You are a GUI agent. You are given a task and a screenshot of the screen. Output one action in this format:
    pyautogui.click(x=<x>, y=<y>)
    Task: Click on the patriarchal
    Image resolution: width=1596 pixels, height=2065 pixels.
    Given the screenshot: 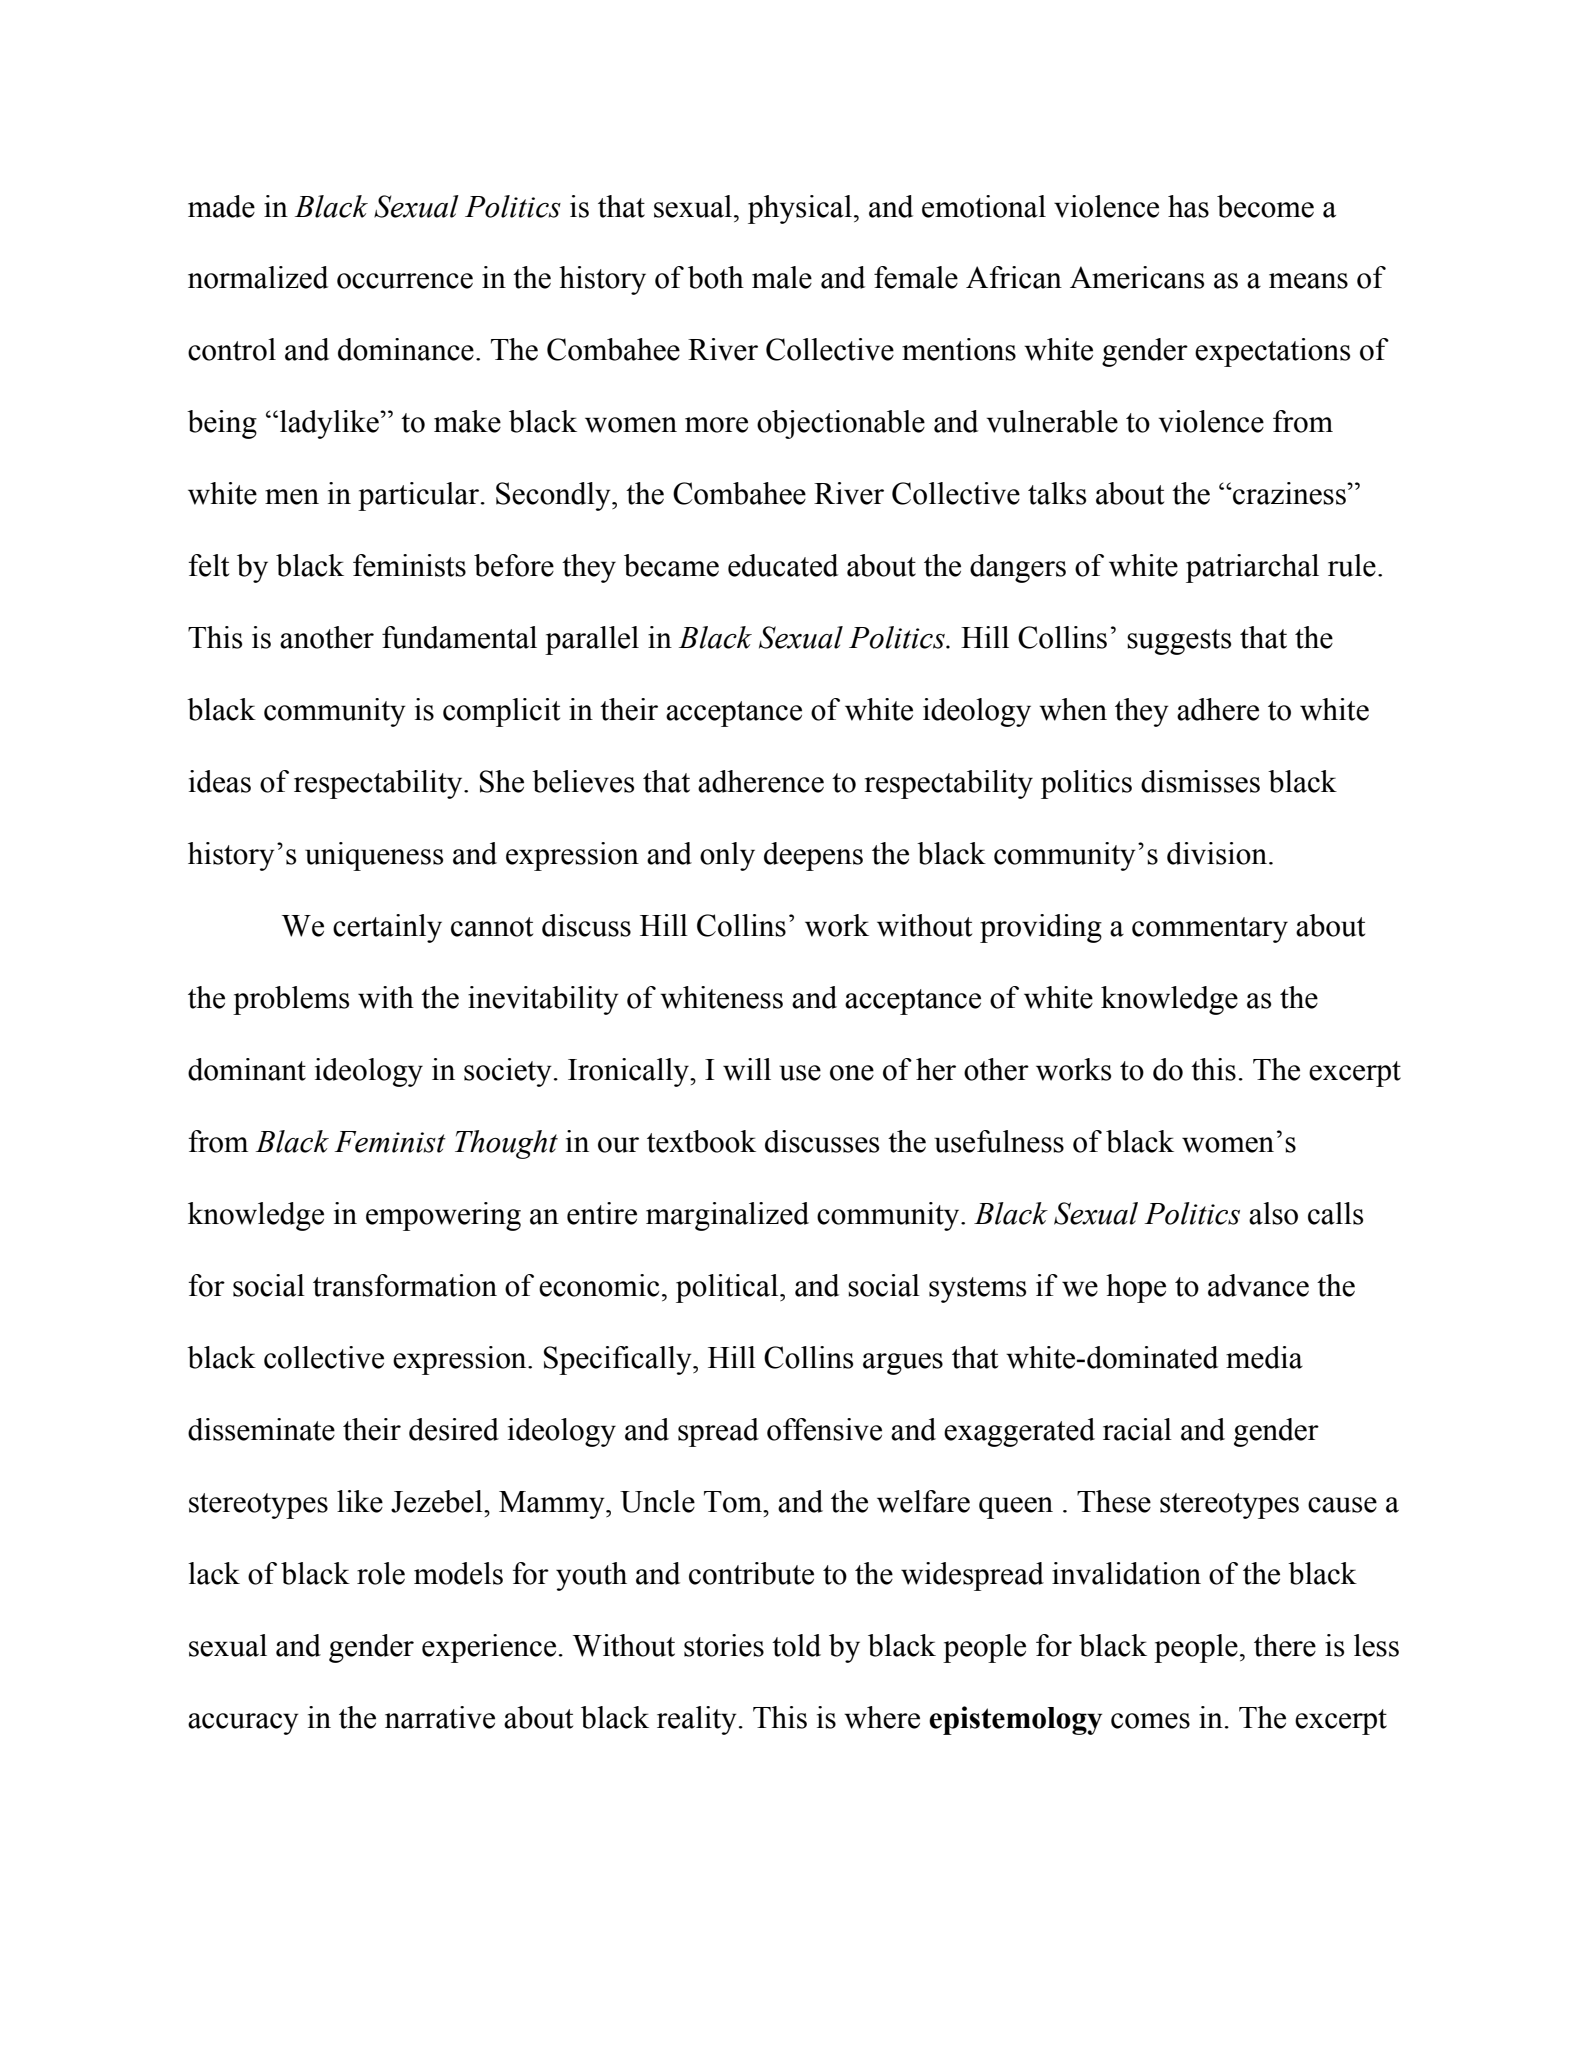 What is the action you would take?
    pyautogui.click(x=1252, y=568)
